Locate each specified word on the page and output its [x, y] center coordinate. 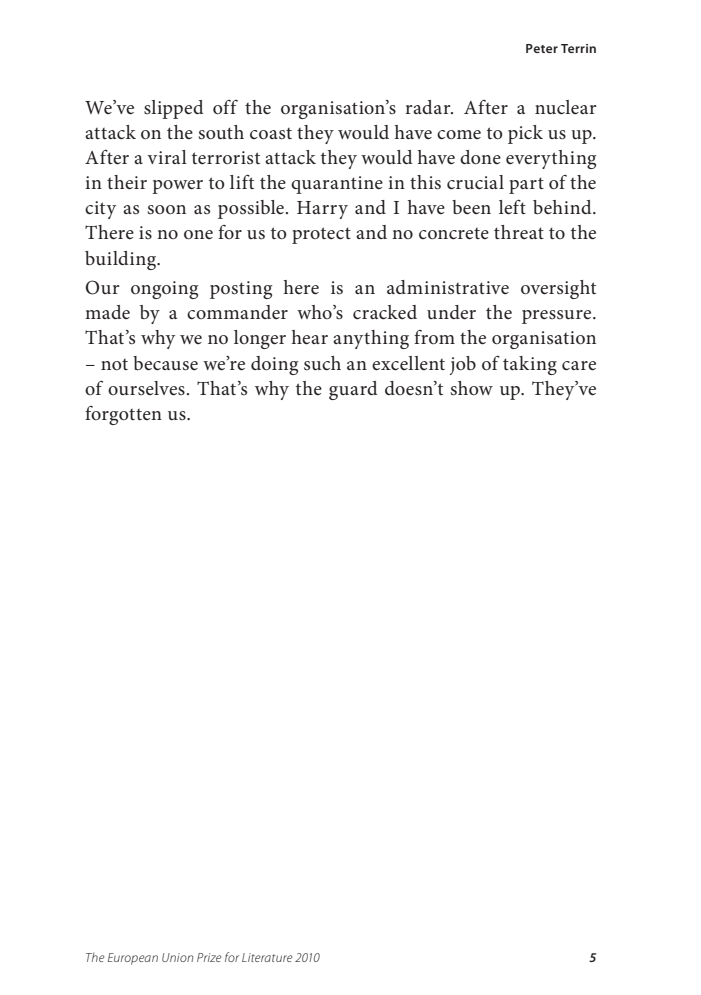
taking [530, 365]
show [472, 388]
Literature [267, 957]
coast [271, 134]
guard [353, 390]
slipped [174, 109]
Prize [209, 957]
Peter [542, 48]
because [165, 363]
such [322, 363]
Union [177, 957]
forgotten [123, 415]
